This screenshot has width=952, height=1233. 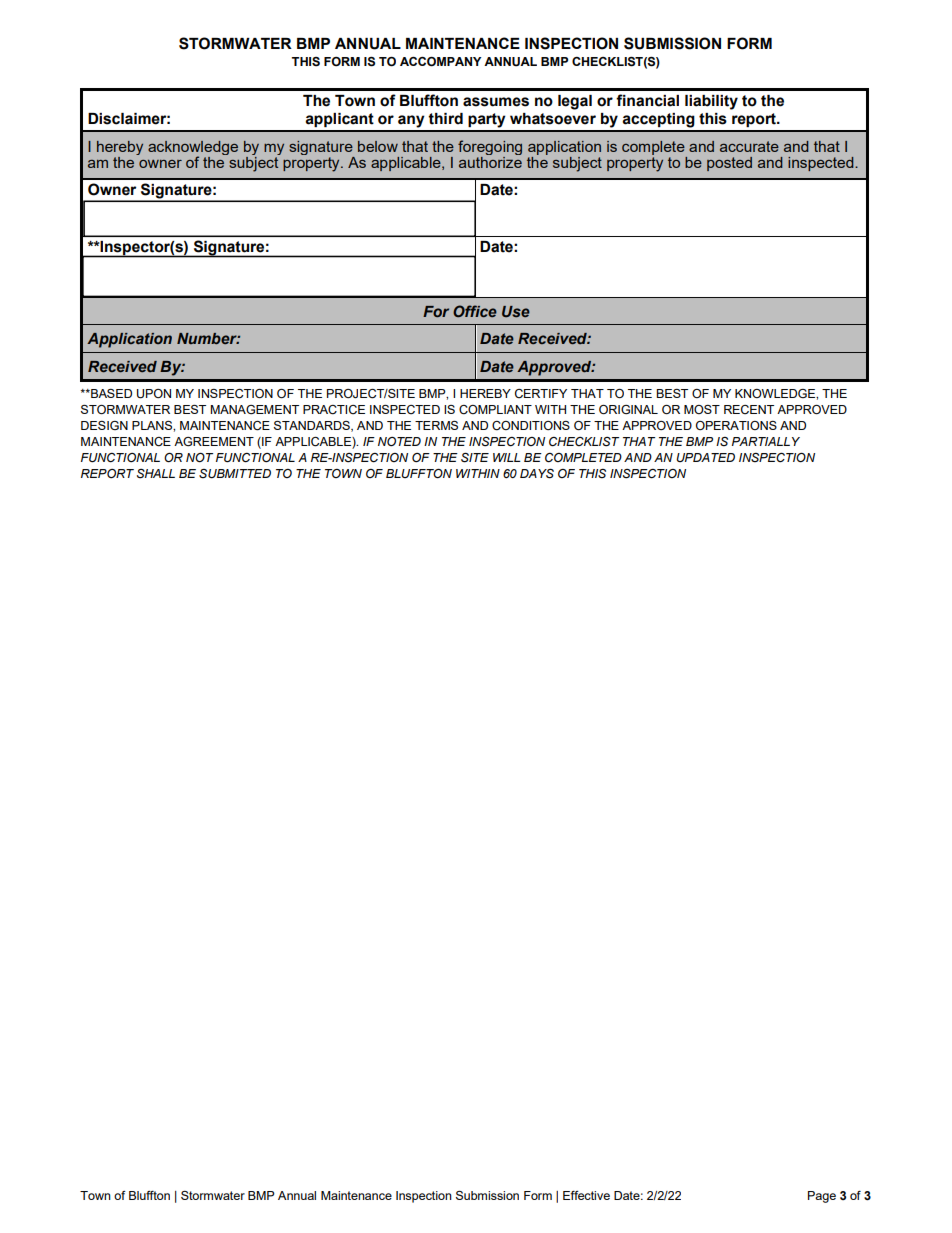 I want to click on liability, so click(x=711, y=102).
